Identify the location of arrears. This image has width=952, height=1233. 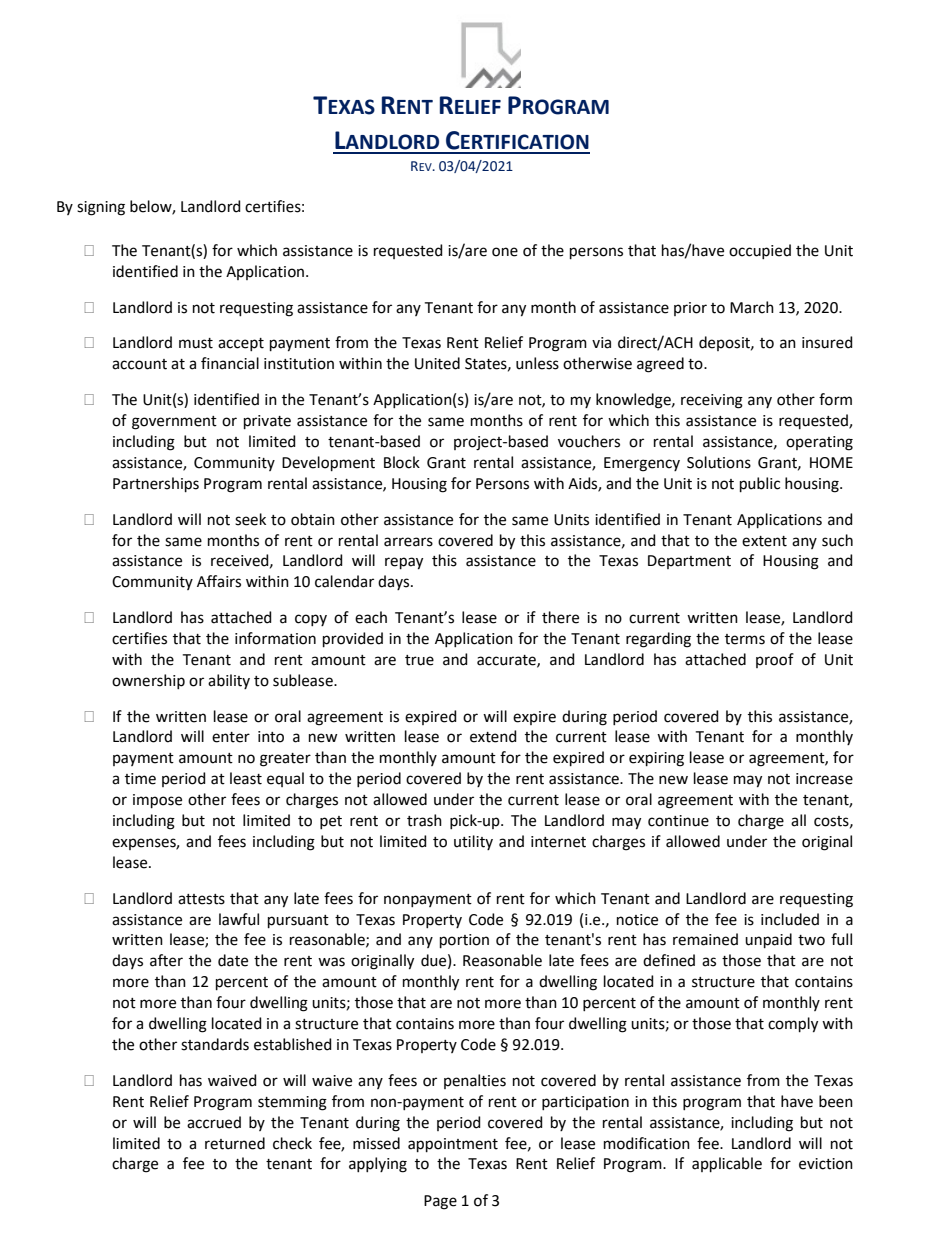
(408, 542).
